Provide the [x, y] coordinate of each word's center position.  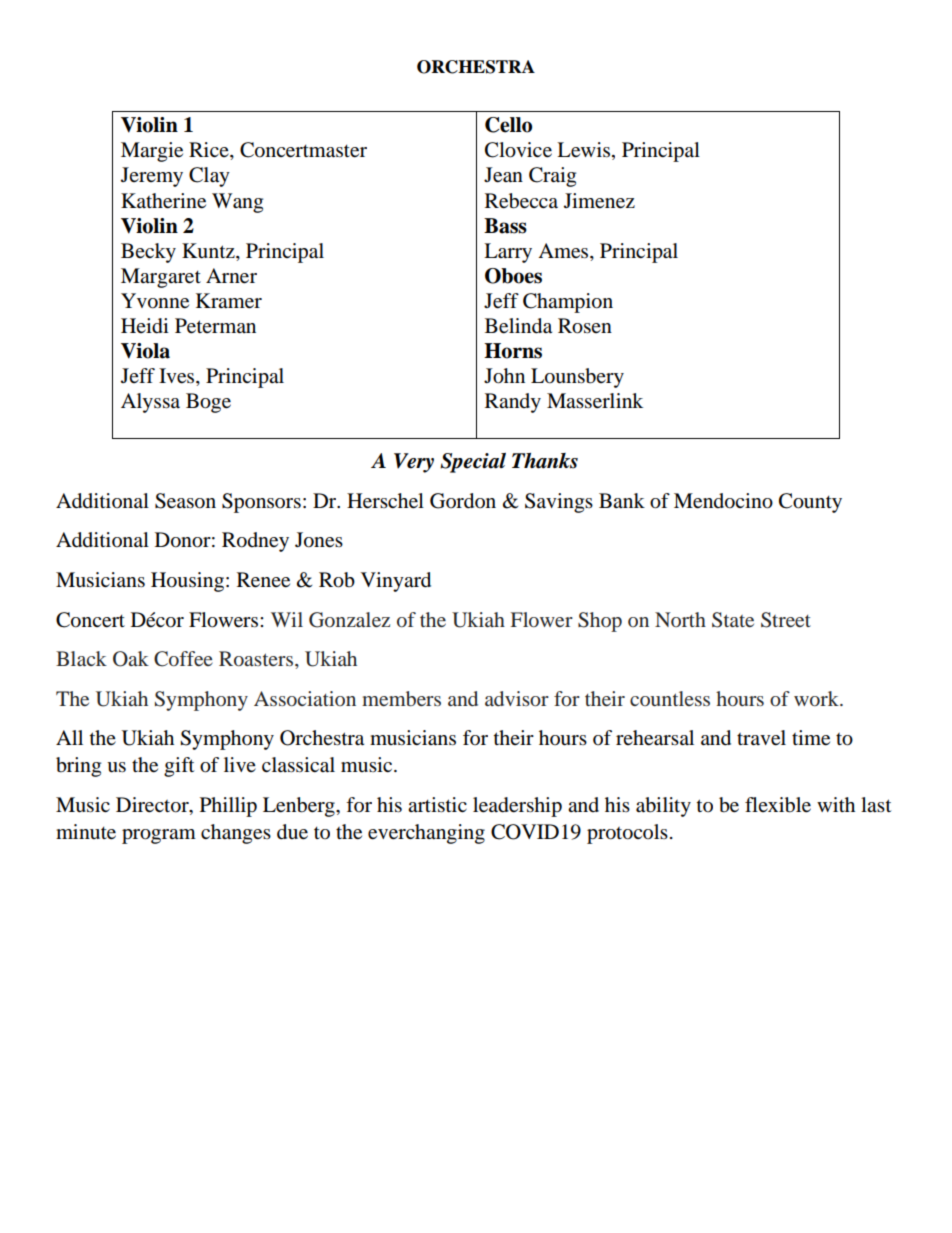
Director [153, 805]
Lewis [583, 150]
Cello [508, 125]
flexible [778, 805]
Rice [210, 151]
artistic [437, 805]
